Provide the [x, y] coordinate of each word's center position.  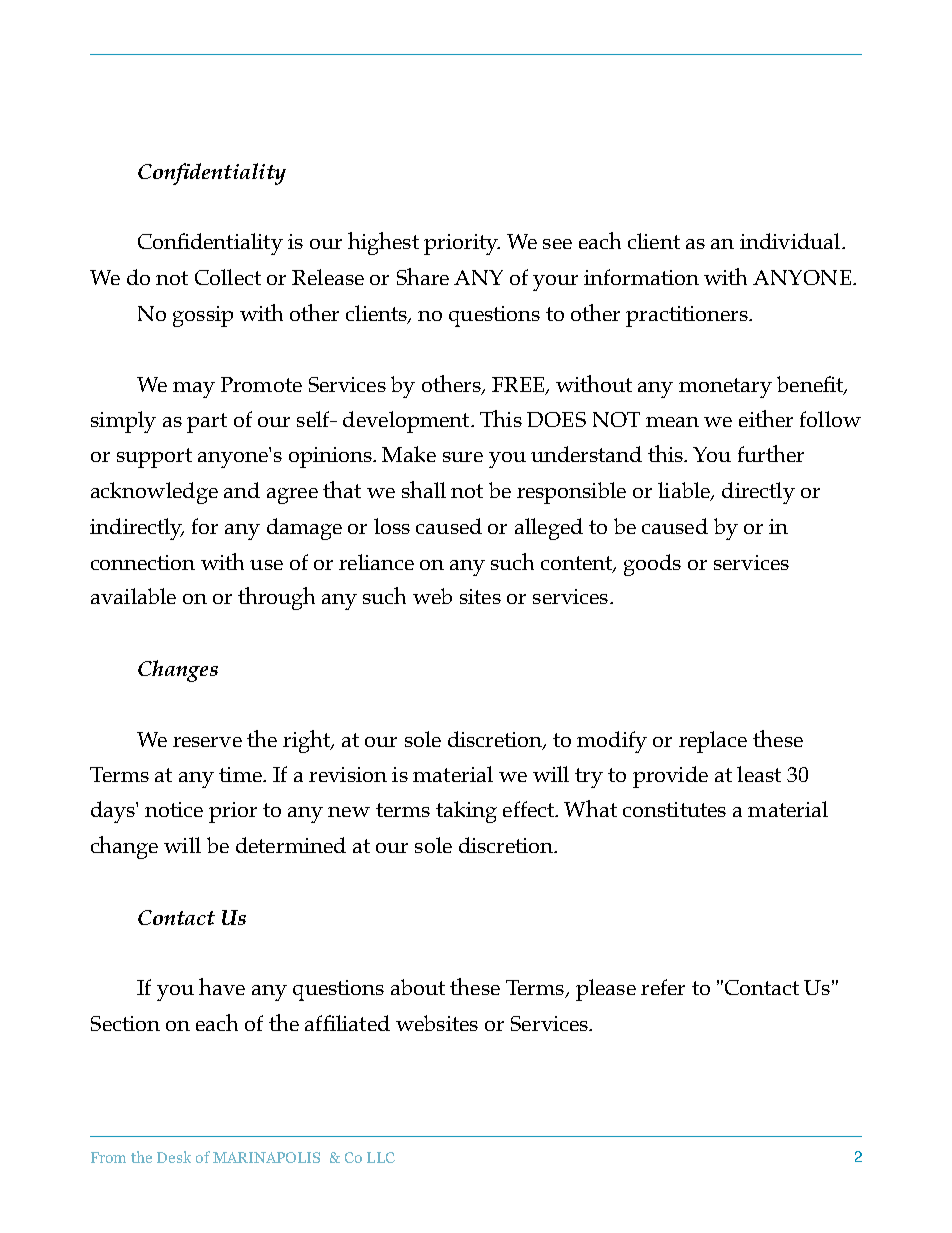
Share [423, 276]
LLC [381, 1157]
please [606, 990]
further [771, 453]
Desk [174, 1157]
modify [612, 742]
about [418, 987]
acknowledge [154, 493]
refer [663, 987]
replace [713, 742]
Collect [228, 277]
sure [463, 457]
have [222, 986]
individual [791, 241]
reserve [207, 742]
